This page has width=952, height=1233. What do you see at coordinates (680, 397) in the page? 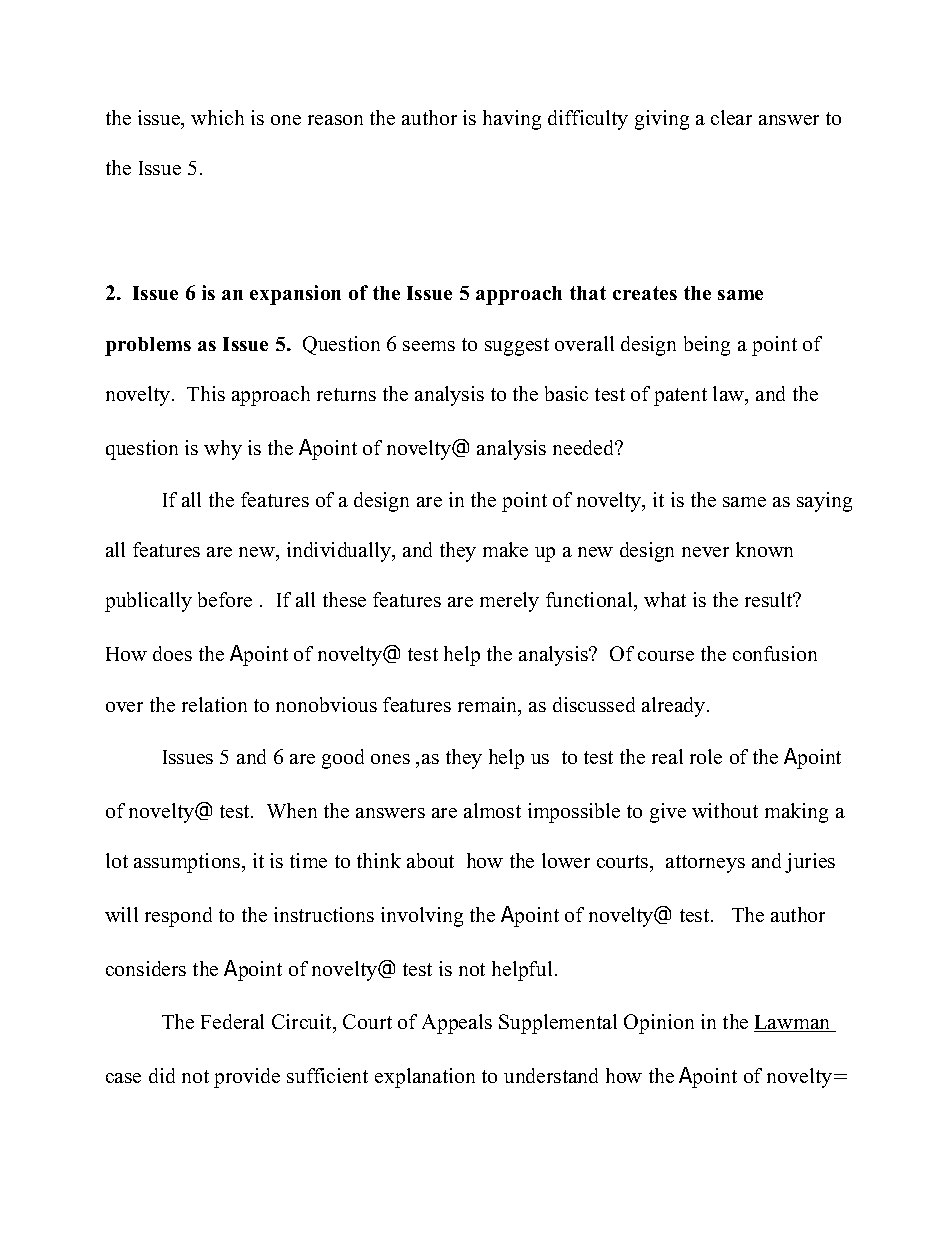
I see `patent` at bounding box center [680, 397].
